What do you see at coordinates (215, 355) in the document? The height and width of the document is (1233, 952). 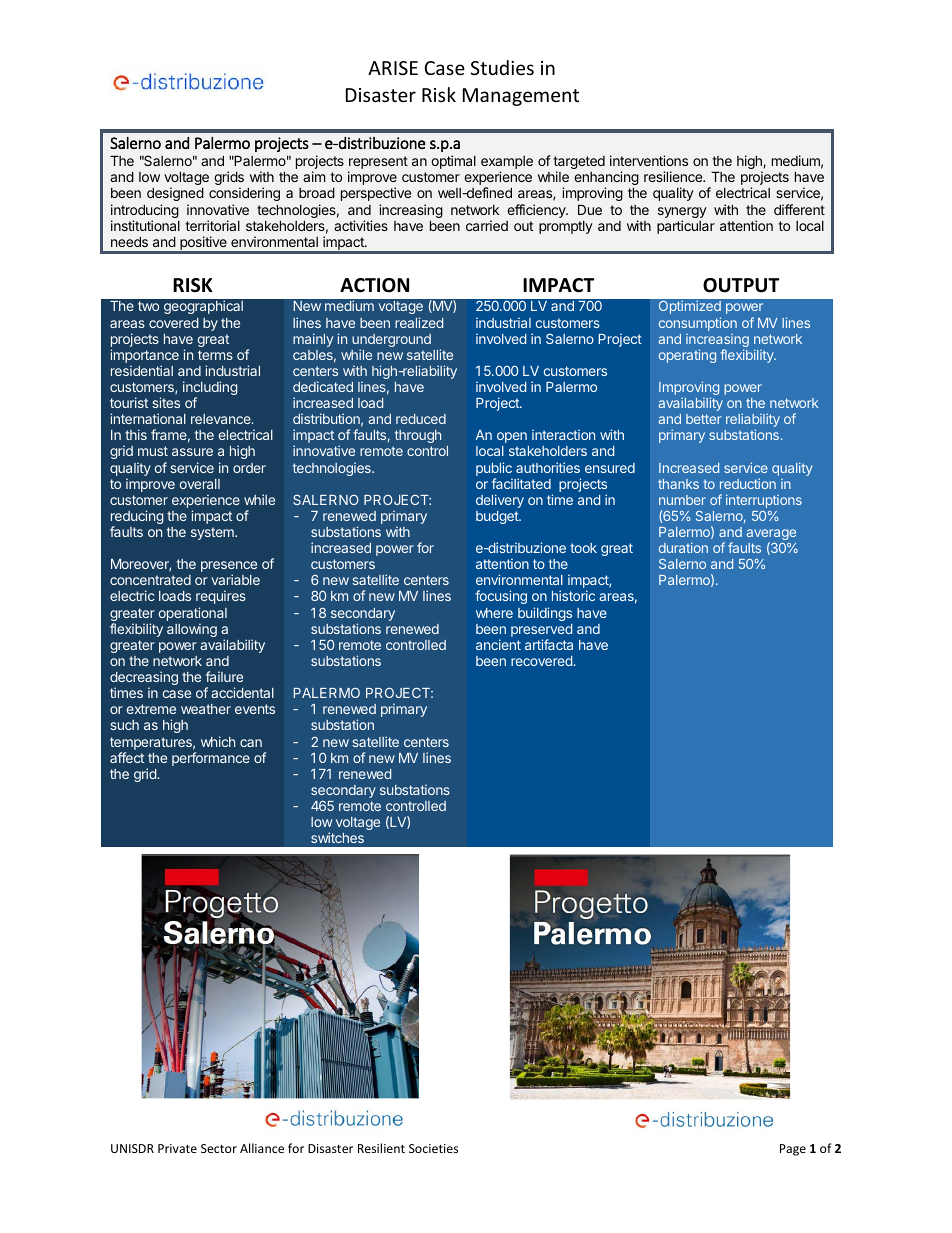 I see `terms` at bounding box center [215, 355].
